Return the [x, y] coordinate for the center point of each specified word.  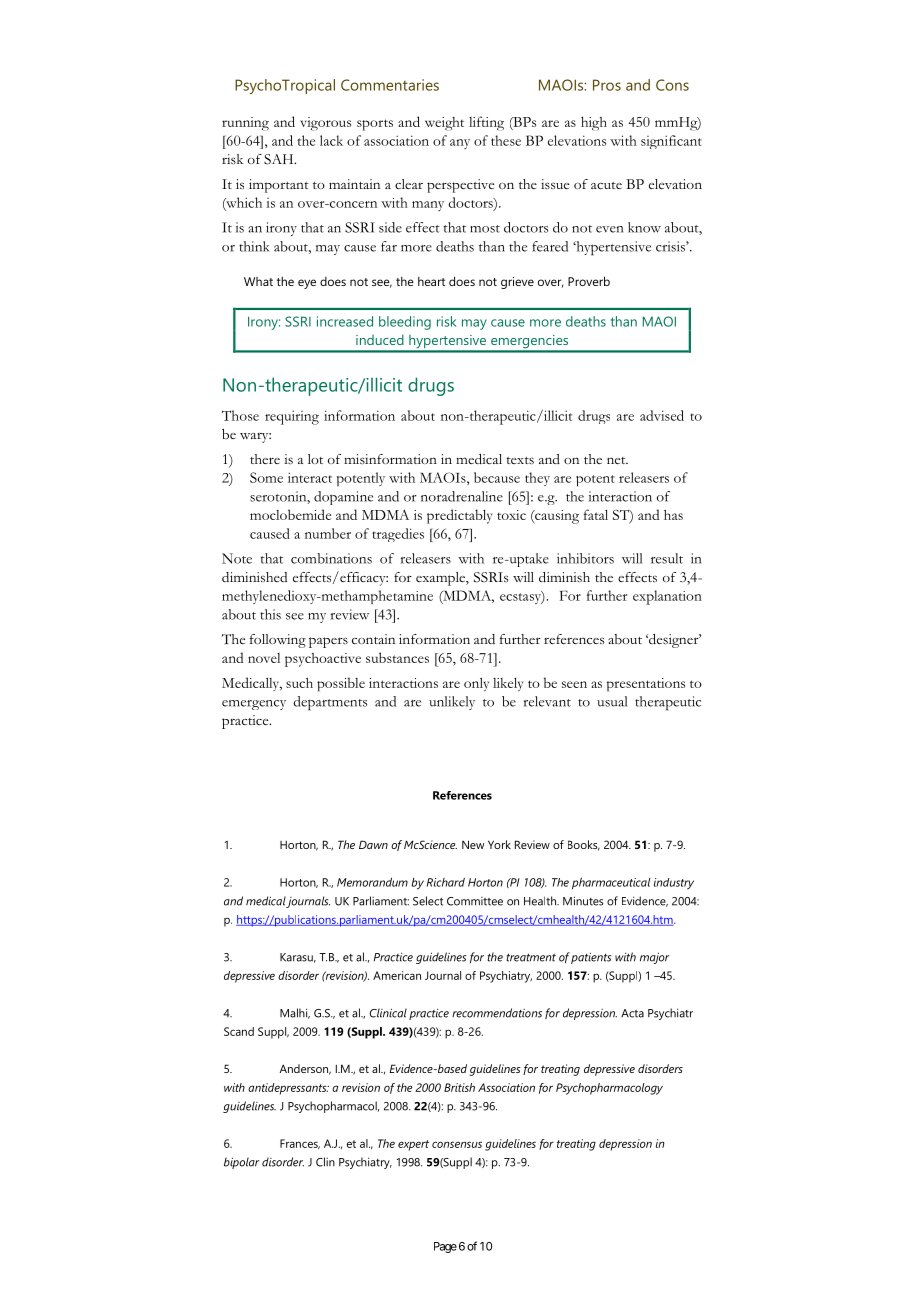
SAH [280, 159]
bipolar [241, 1163]
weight [444, 123]
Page [445, 1247]
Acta [632, 1013]
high [594, 123]
